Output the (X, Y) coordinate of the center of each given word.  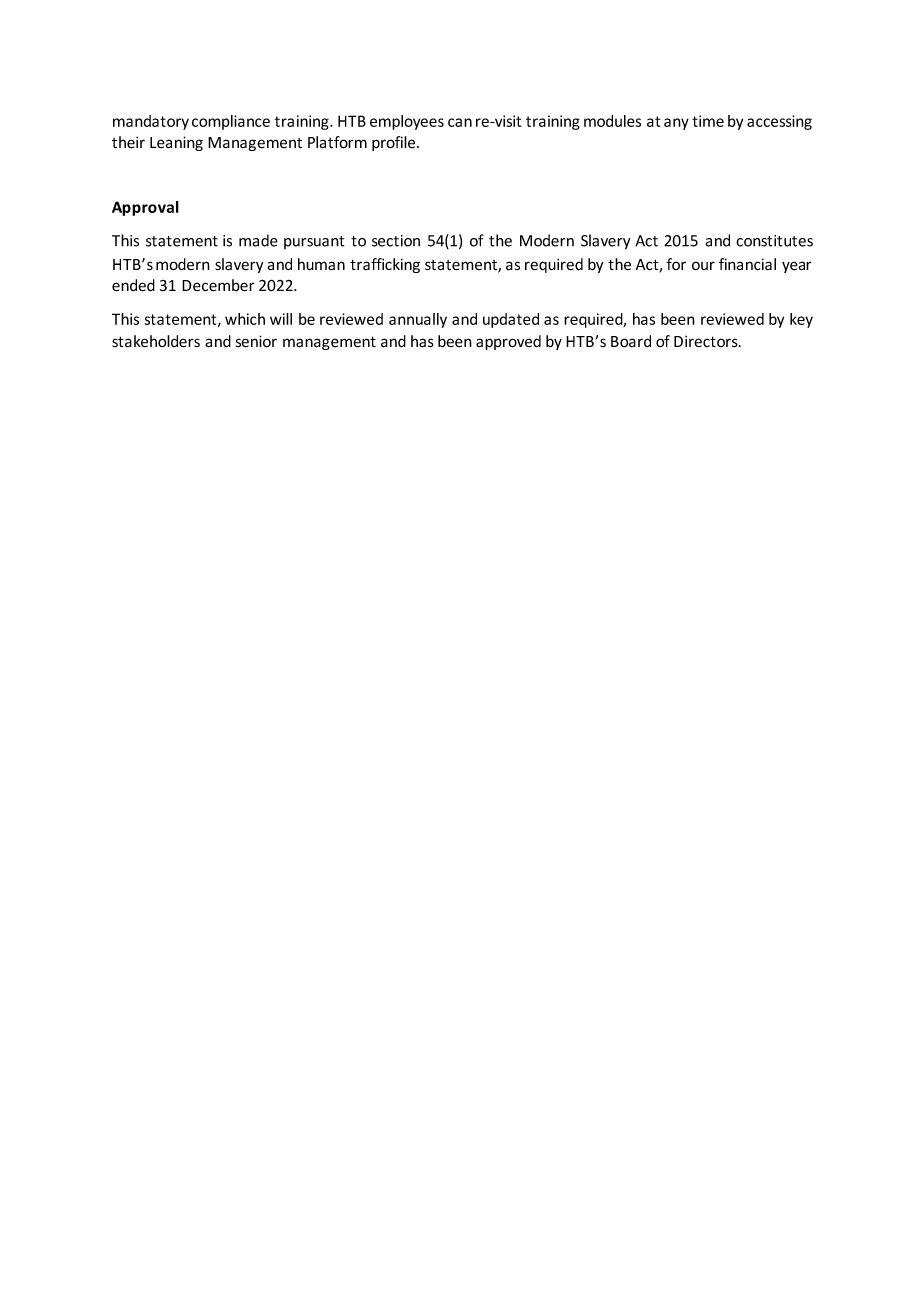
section (396, 241)
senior (256, 341)
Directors (707, 341)
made (258, 240)
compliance (231, 122)
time (708, 121)
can (460, 122)
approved (508, 342)
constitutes (774, 241)
